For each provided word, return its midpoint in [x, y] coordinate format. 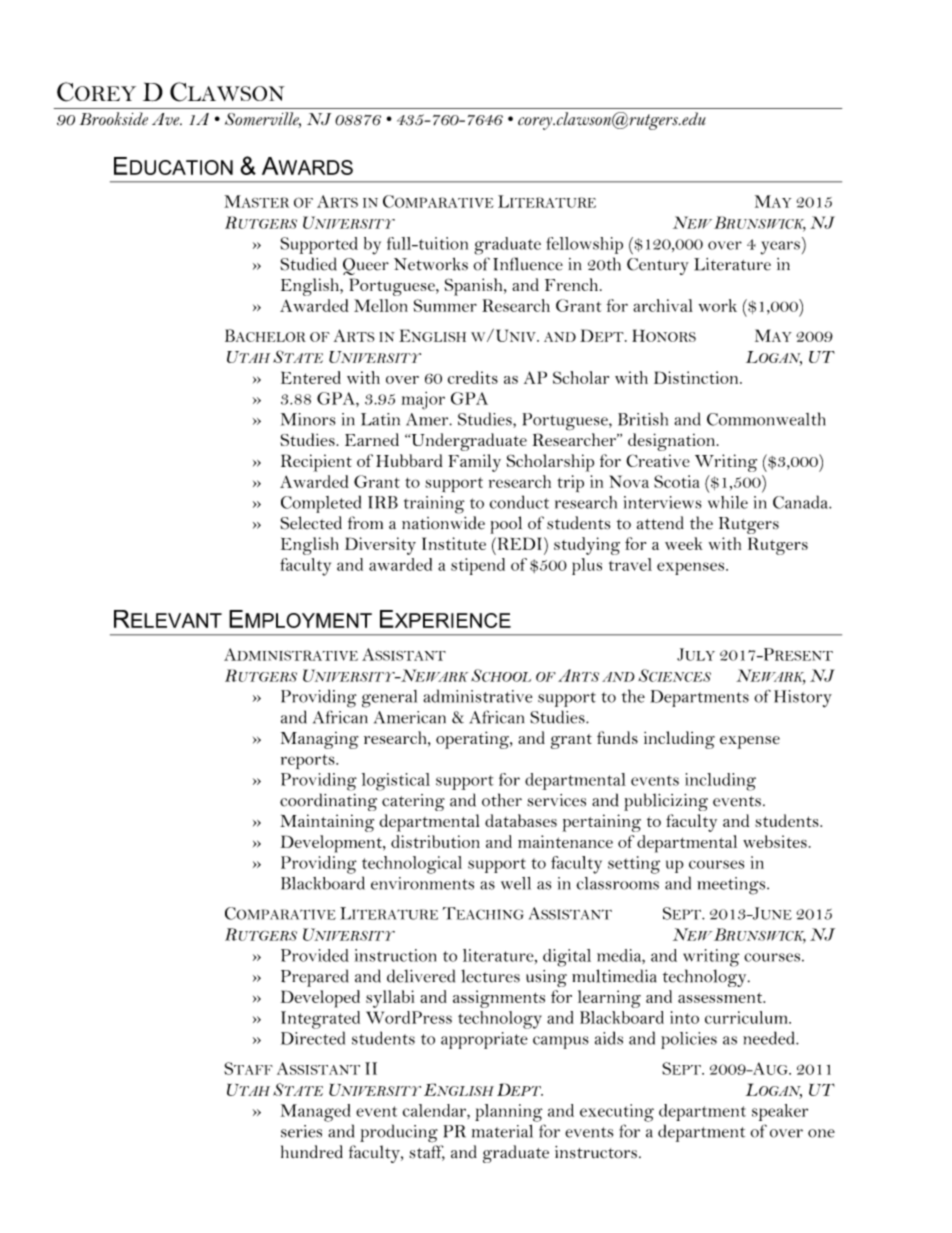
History [803, 699]
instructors [596, 1152]
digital [567, 958]
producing [399, 1133]
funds [617, 737]
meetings [732, 886]
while [728, 502]
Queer [366, 266]
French [571, 284]
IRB [383, 502]
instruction [395, 955]
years [780, 248]
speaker [780, 1112]
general [389, 699]
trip [570, 484]
